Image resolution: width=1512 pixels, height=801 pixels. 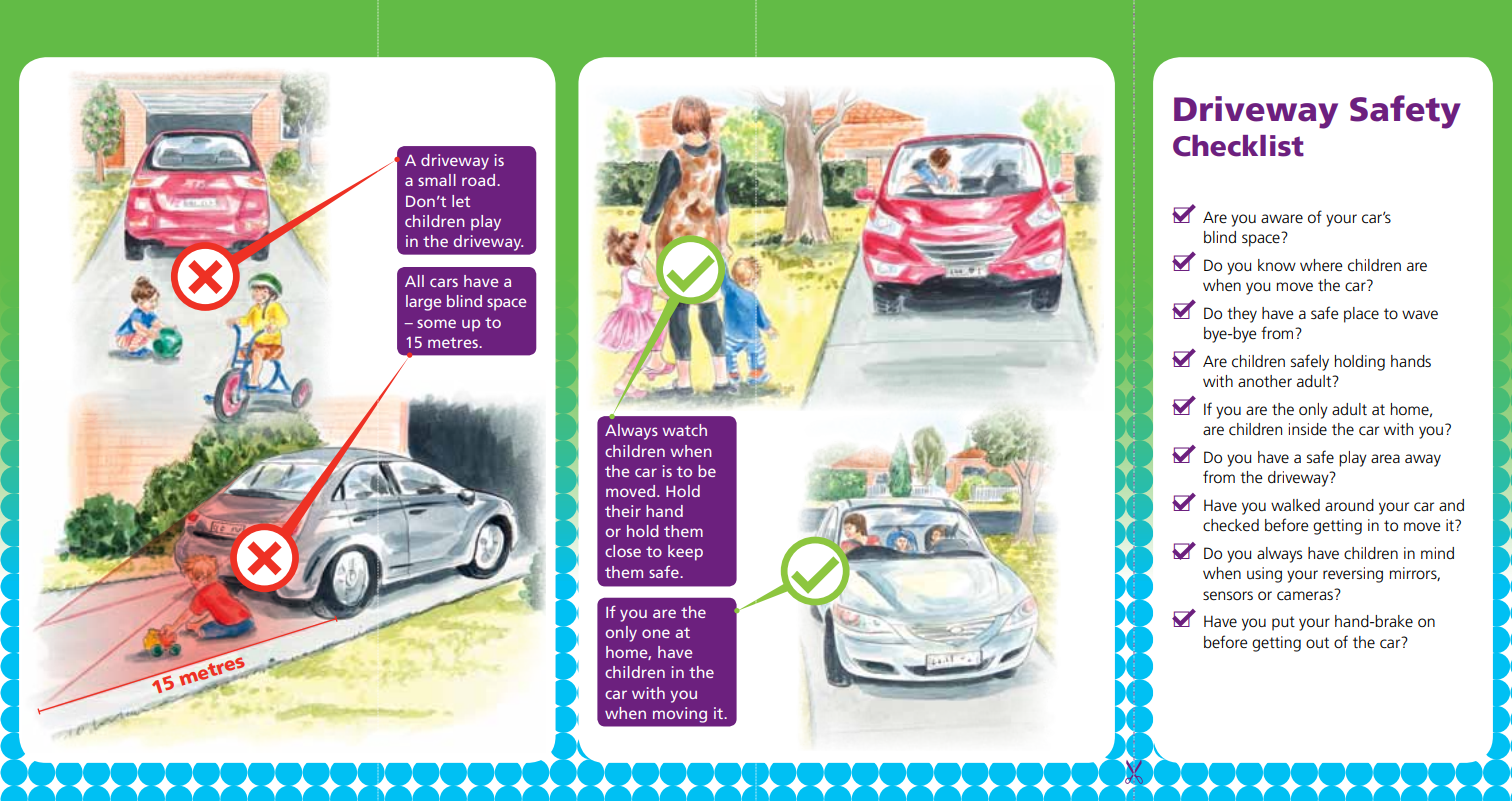 What do you see at coordinates (623, 511) in the image?
I see `their` at bounding box center [623, 511].
